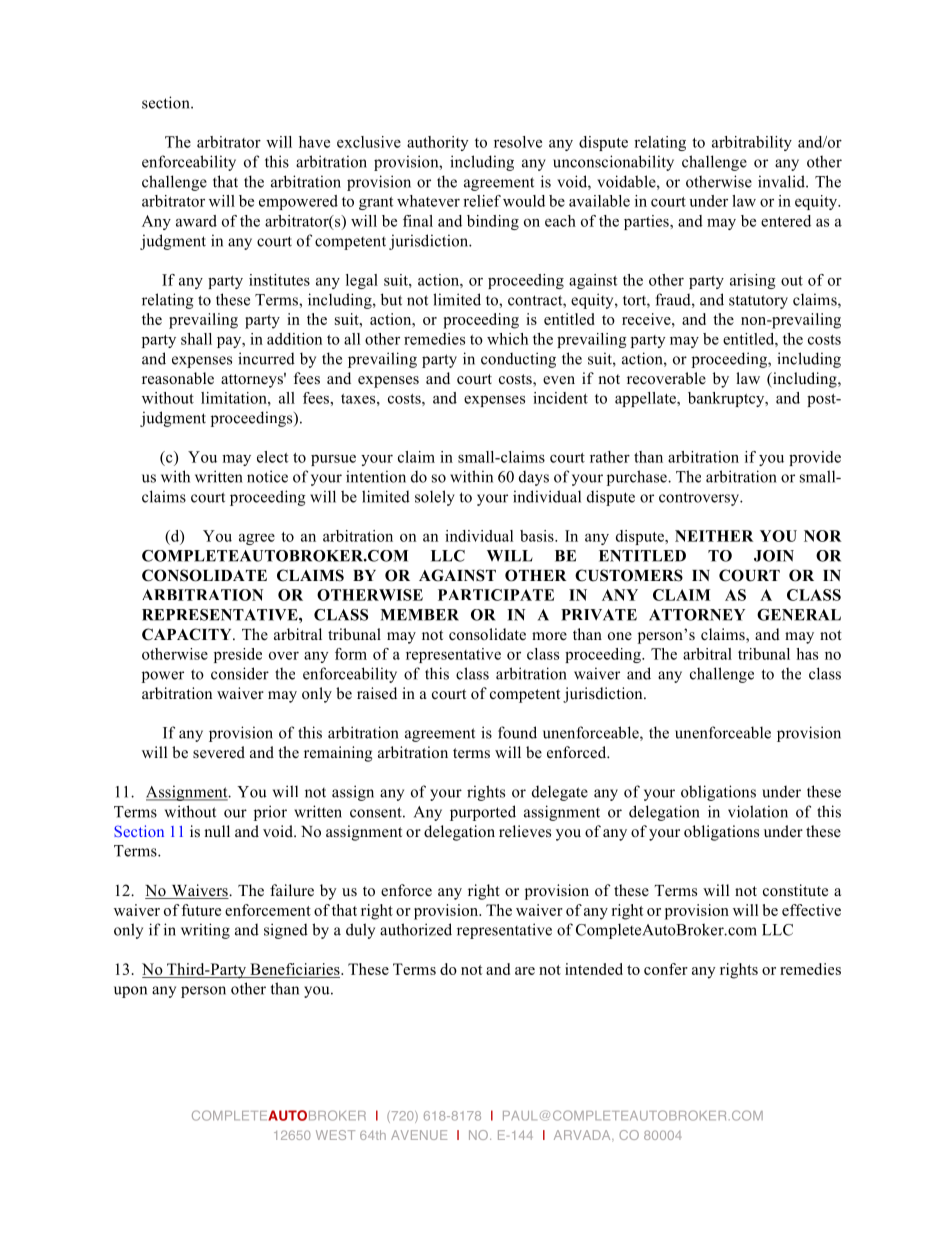 This screenshot has height=1233, width=952. Describe the element at coordinates (188, 634) in the screenshot. I see `CAPACITY` at that location.
